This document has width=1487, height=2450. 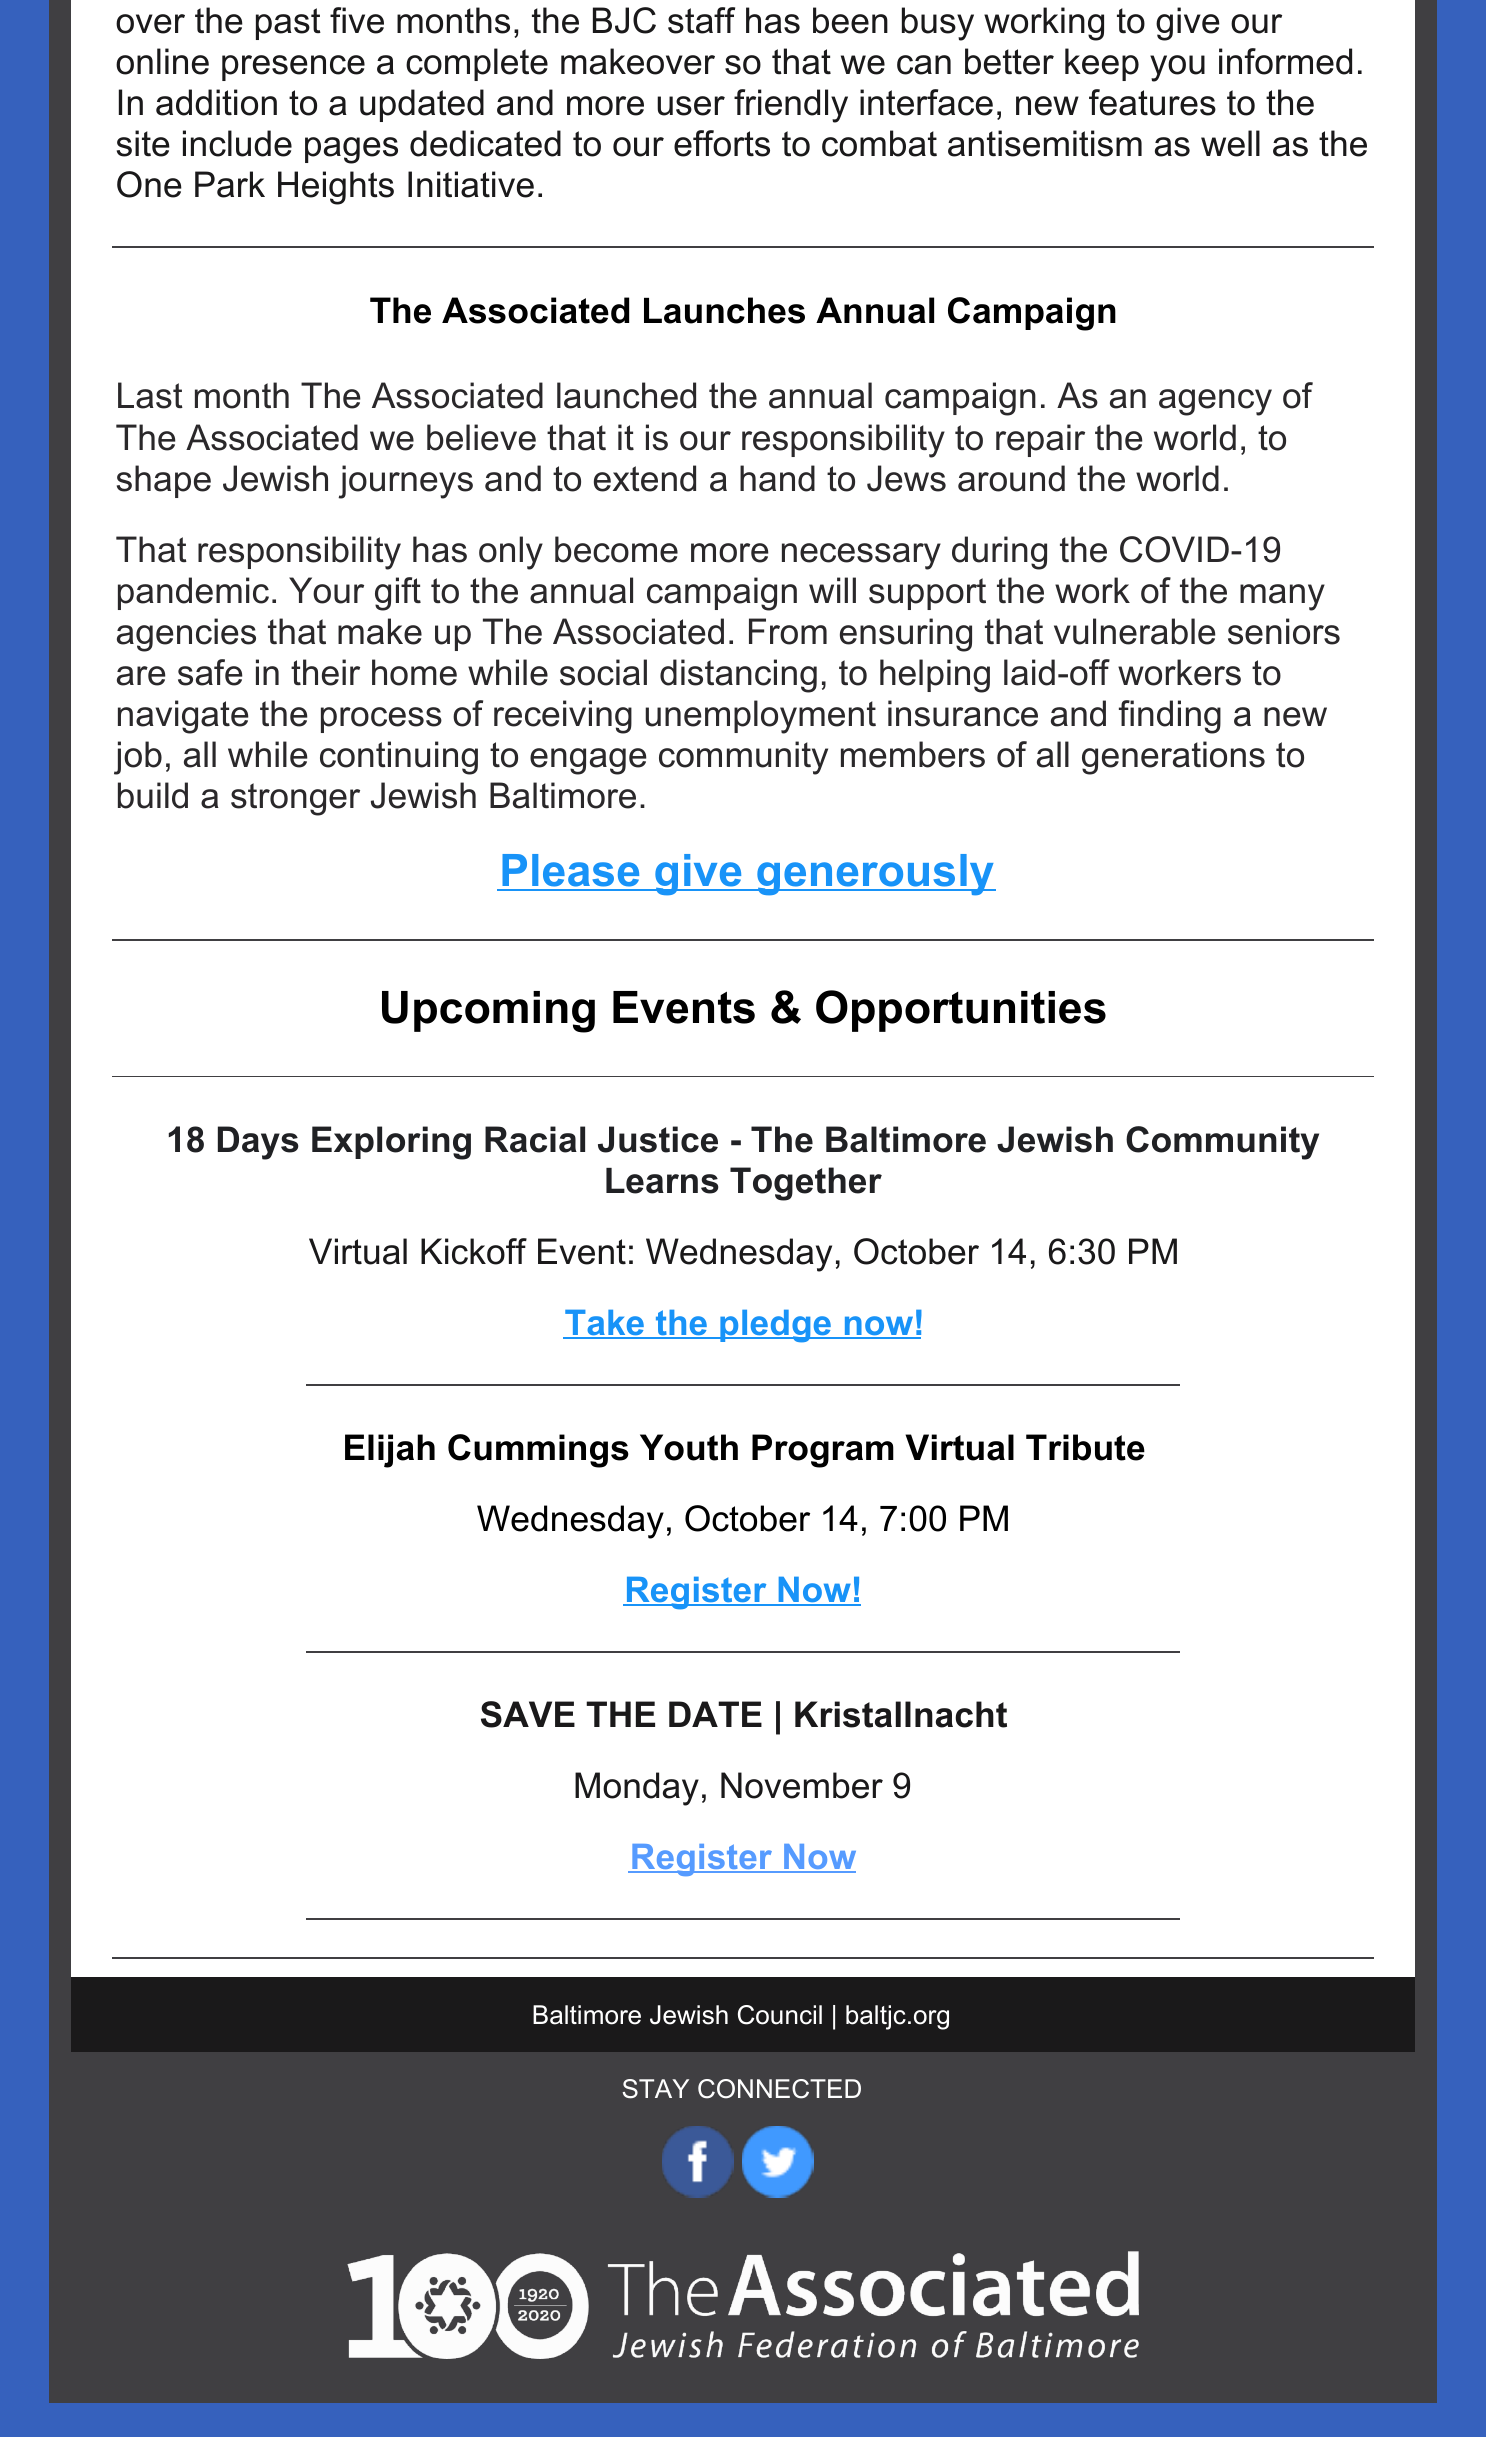 What do you see at coordinates (689, 1447) in the document?
I see `Youth` at bounding box center [689, 1447].
